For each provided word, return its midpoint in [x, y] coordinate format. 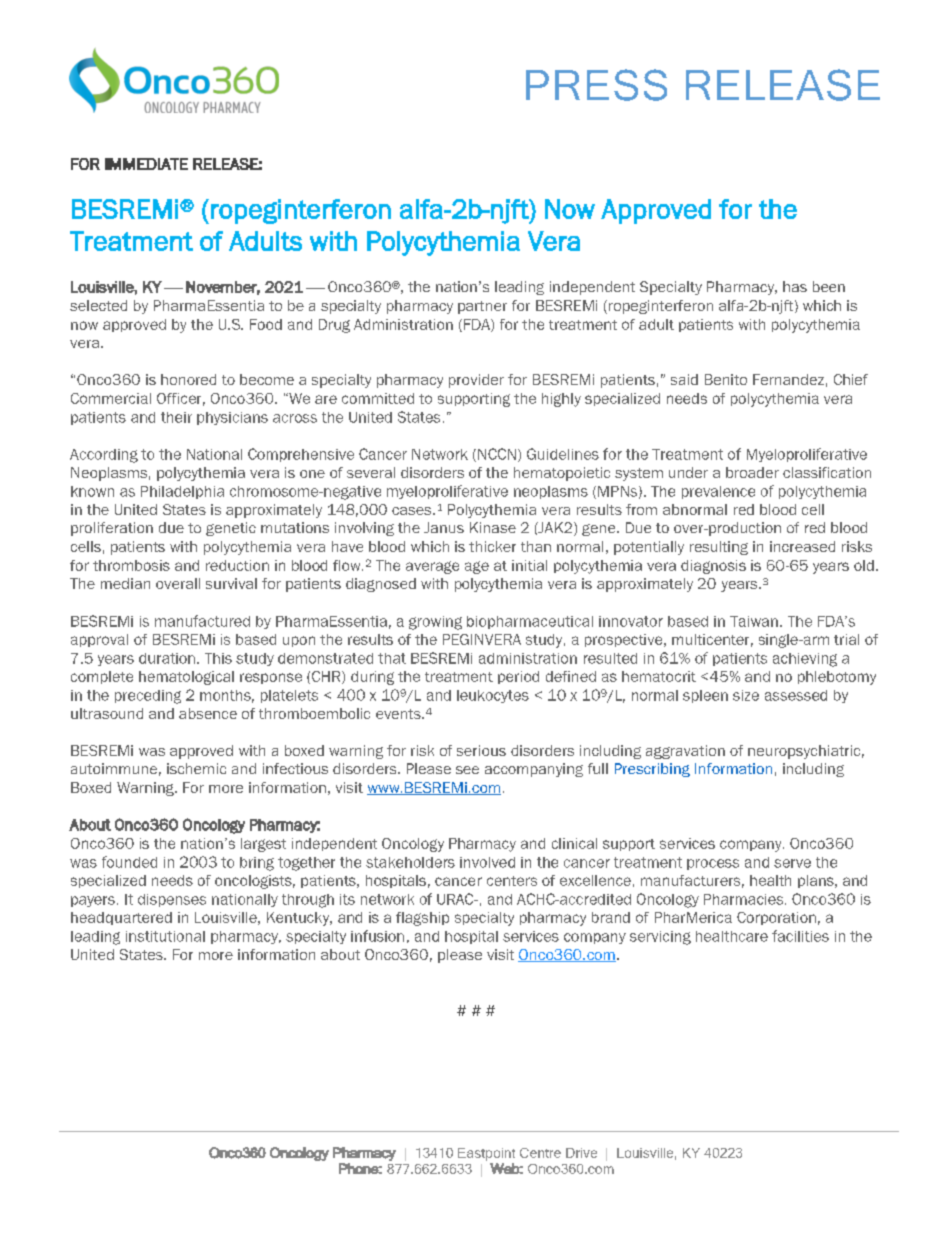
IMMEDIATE [146, 164]
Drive [581, 1153]
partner [482, 307]
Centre [540, 1153]
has [795, 286]
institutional [165, 936]
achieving [805, 660]
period [518, 677]
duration [167, 658]
